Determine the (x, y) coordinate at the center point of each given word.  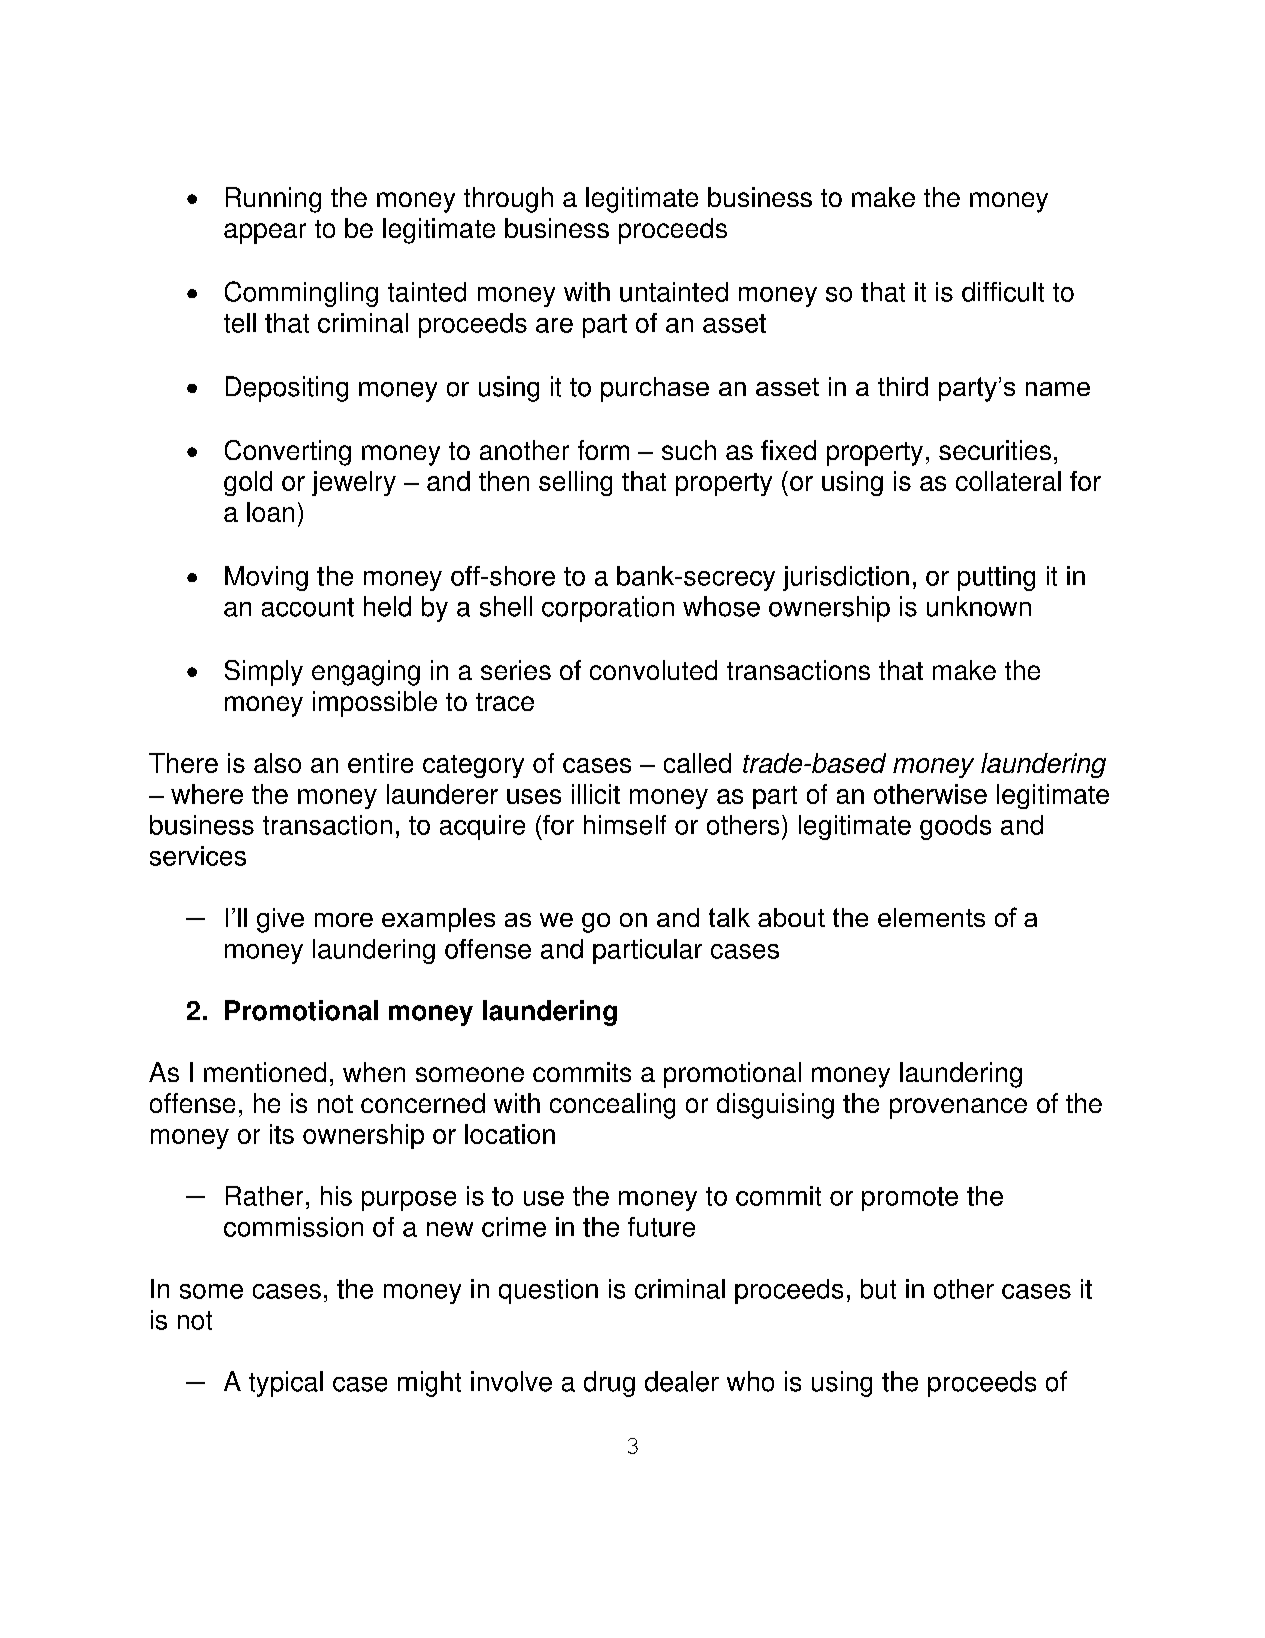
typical (286, 1384)
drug (609, 1384)
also (277, 763)
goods (955, 827)
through (508, 200)
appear (265, 233)
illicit (596, 794)
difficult (1003, 292)
